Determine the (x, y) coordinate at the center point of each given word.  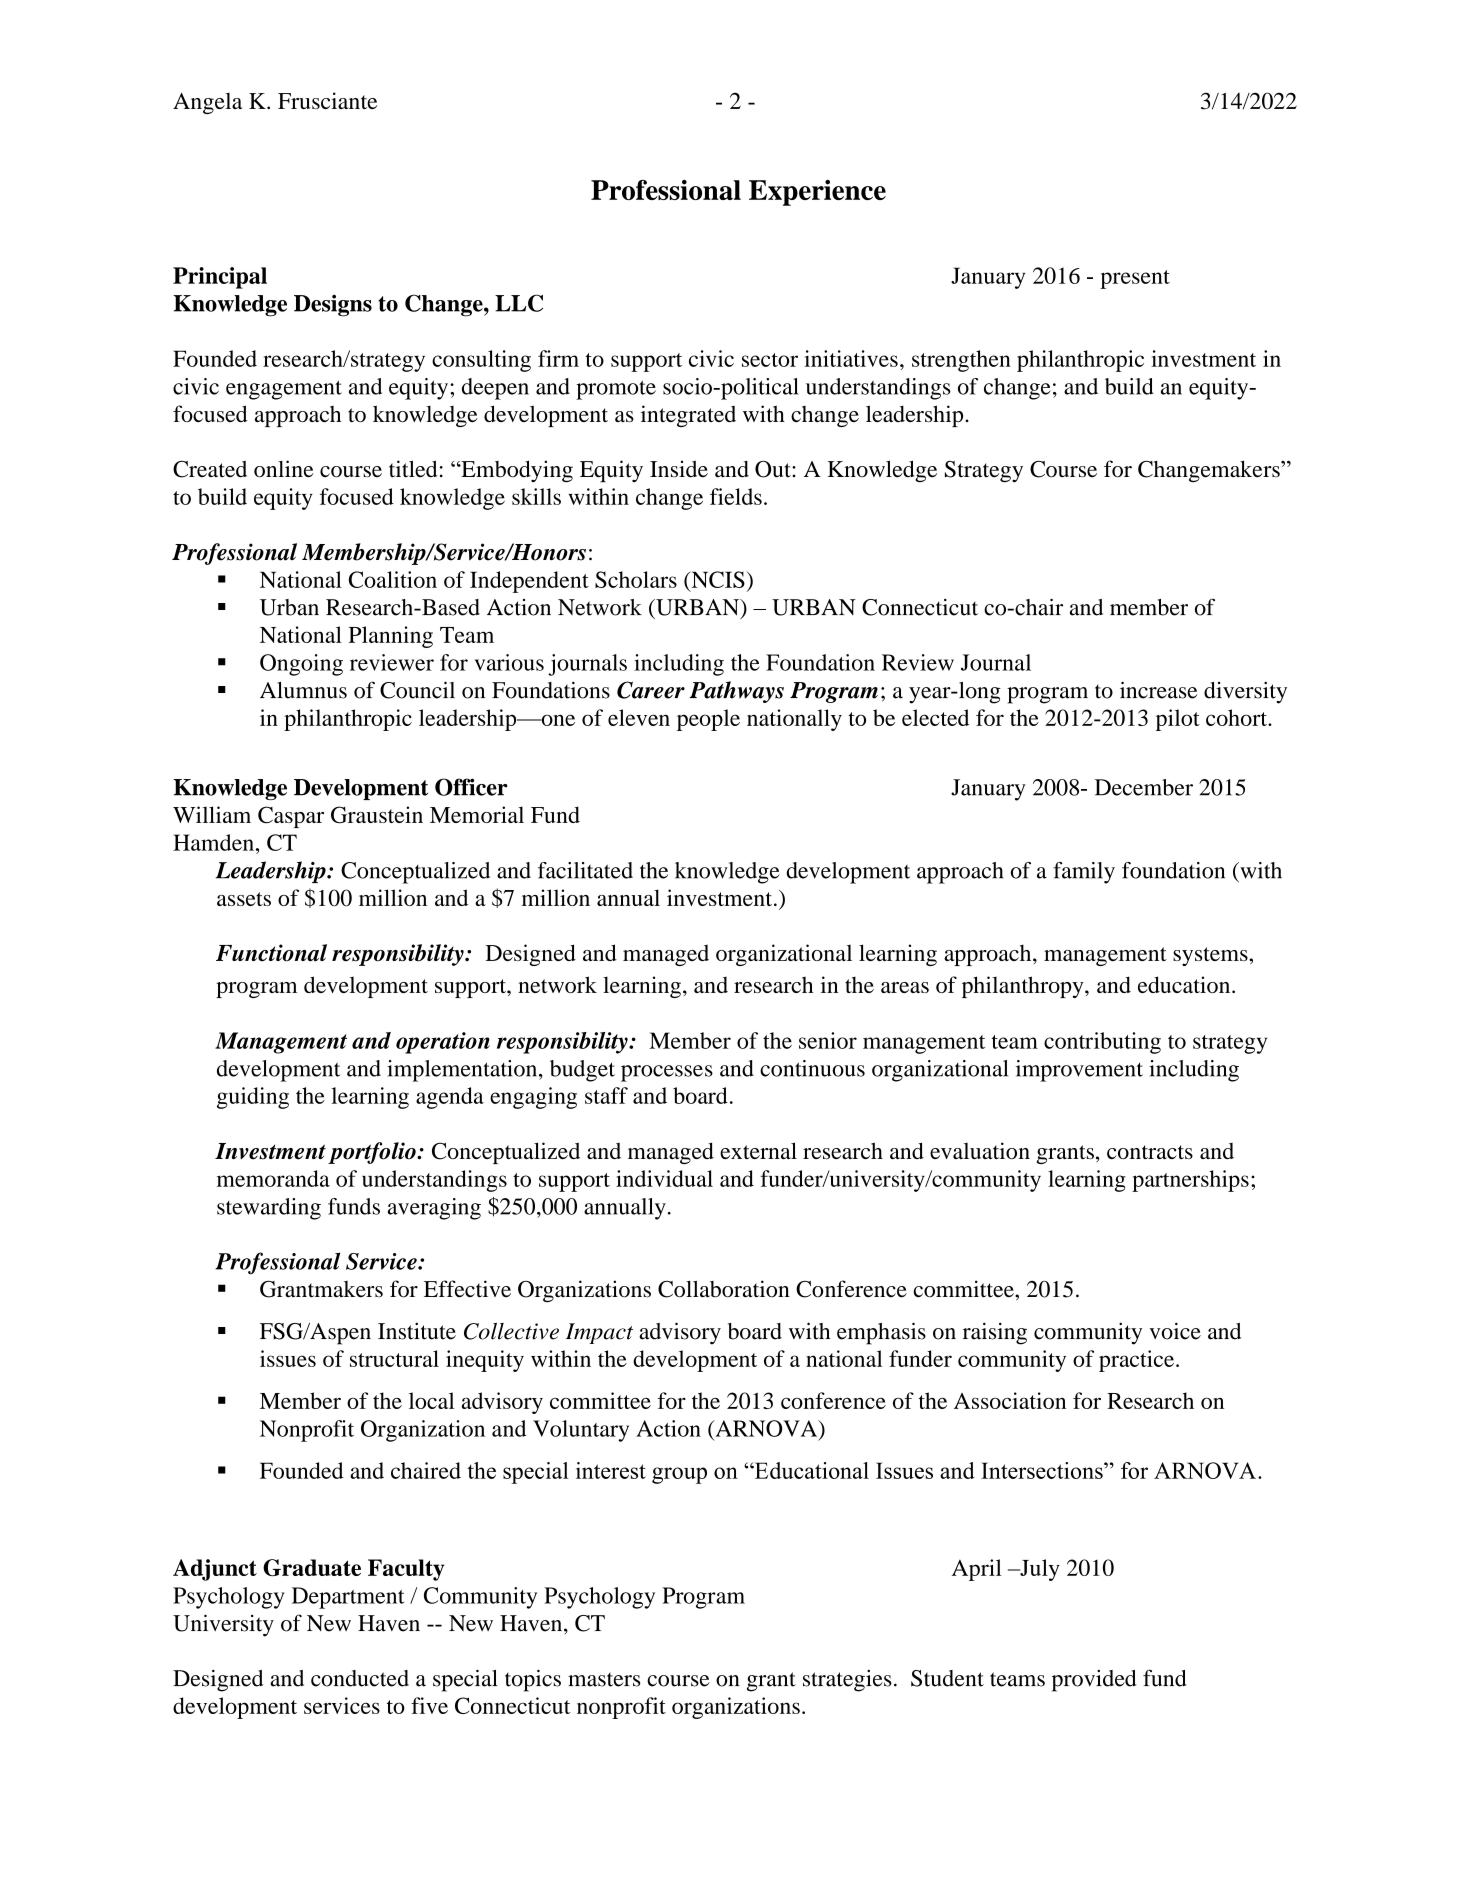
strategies (847, 1681)
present (1135, 279)
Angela (207, 103)
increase (1158, 690)
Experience (817, 193)
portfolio (373, 1153)
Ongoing (301, 665)
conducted (360, 1678)
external (758, 1150)
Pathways (737, 692)
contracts (1150, 1152)
